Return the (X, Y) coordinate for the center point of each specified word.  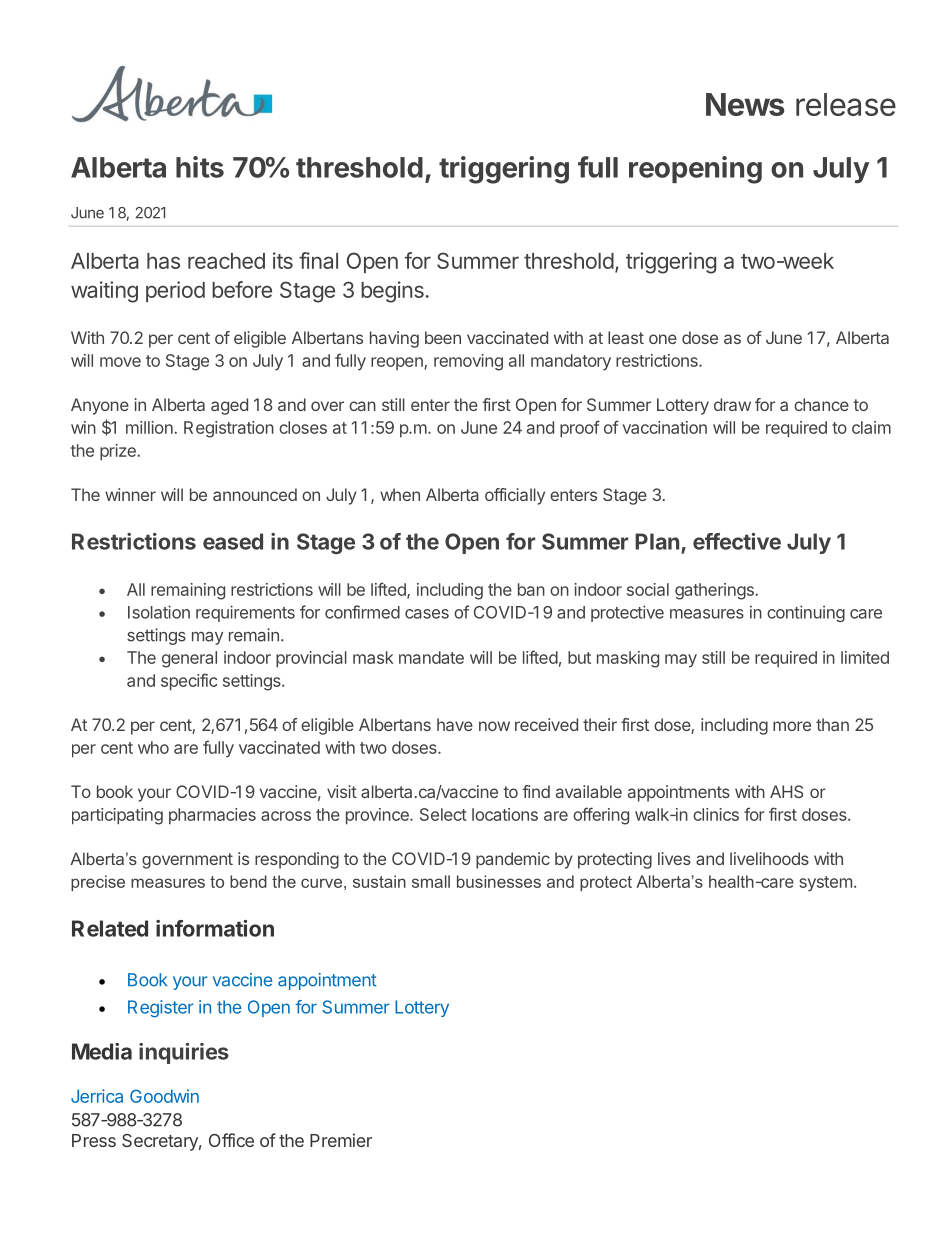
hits (200, 167)
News (745, 104)
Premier (341, 1140)
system (825, 884)
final (318, 260)
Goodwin (164, 1096)
